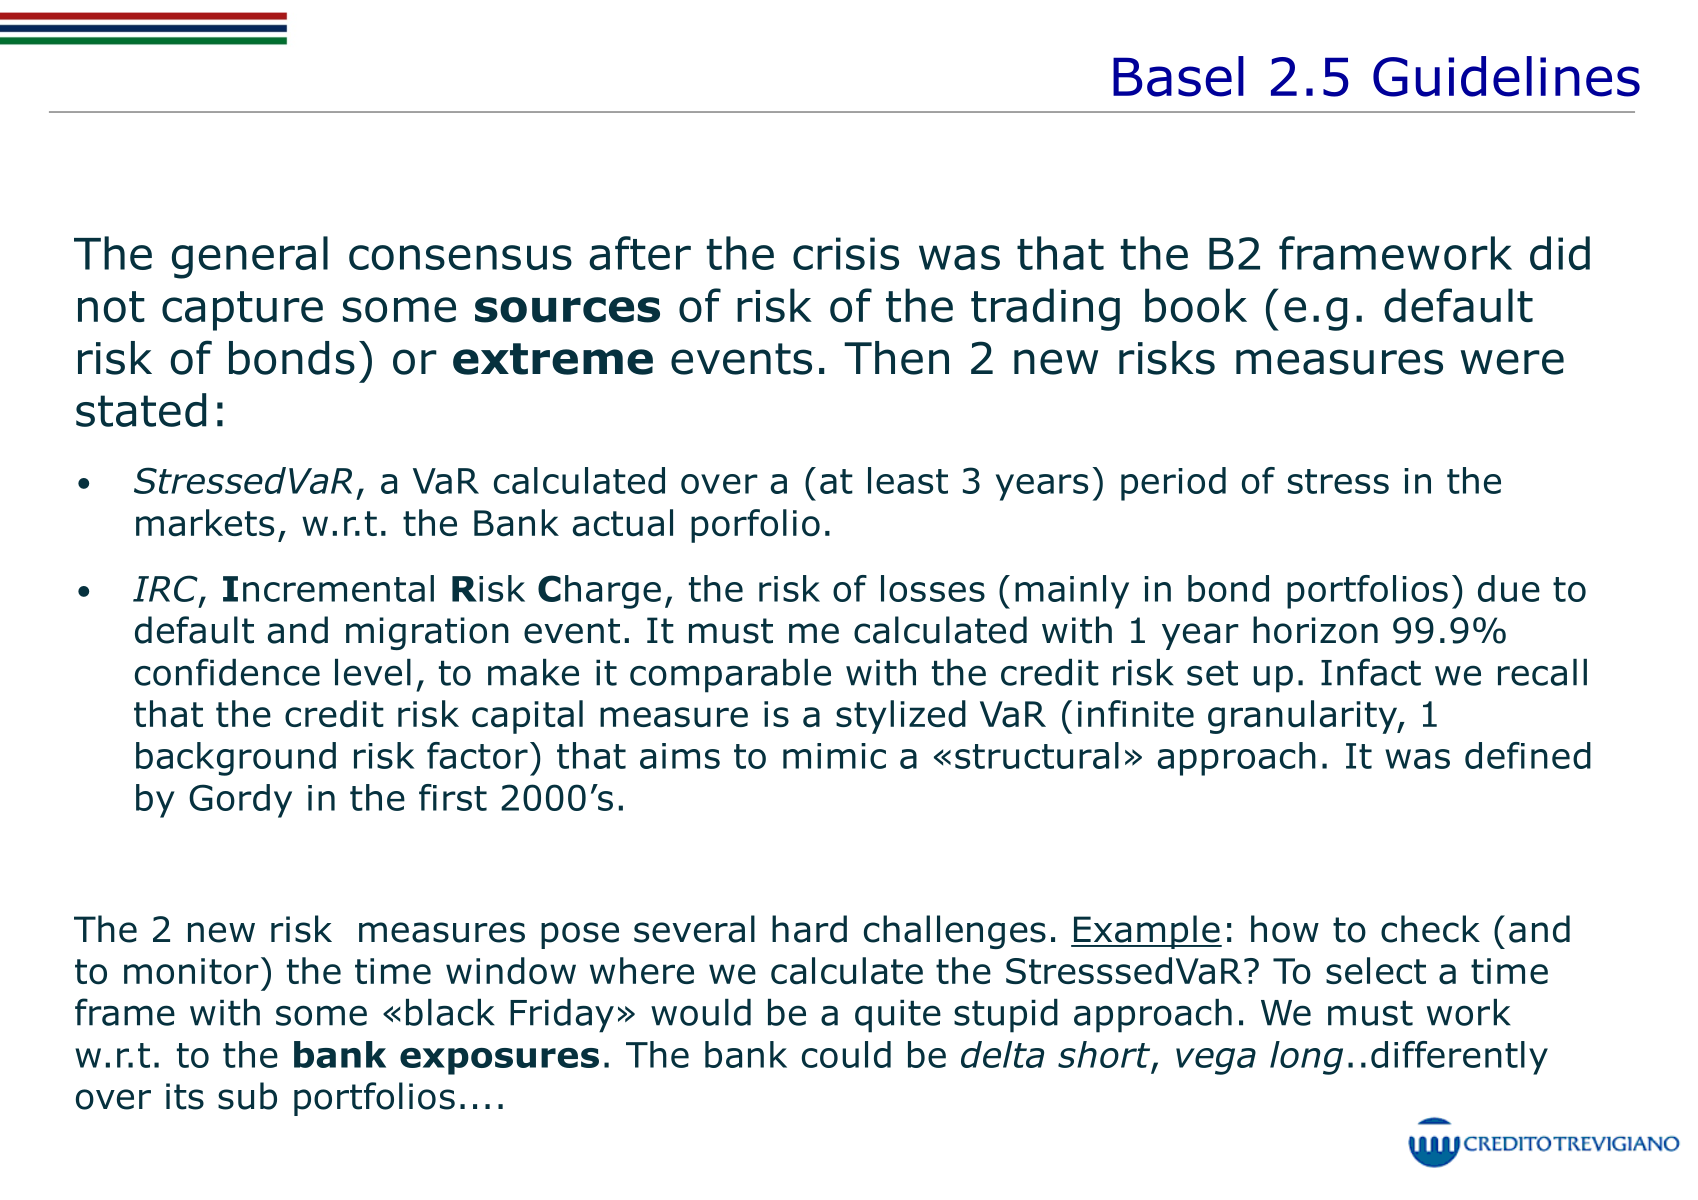 Image resolution: width=1698 pixels, height=1200 pixels. Describe the element at coordinates (250, 257) in the image. I see `general` at that location.
